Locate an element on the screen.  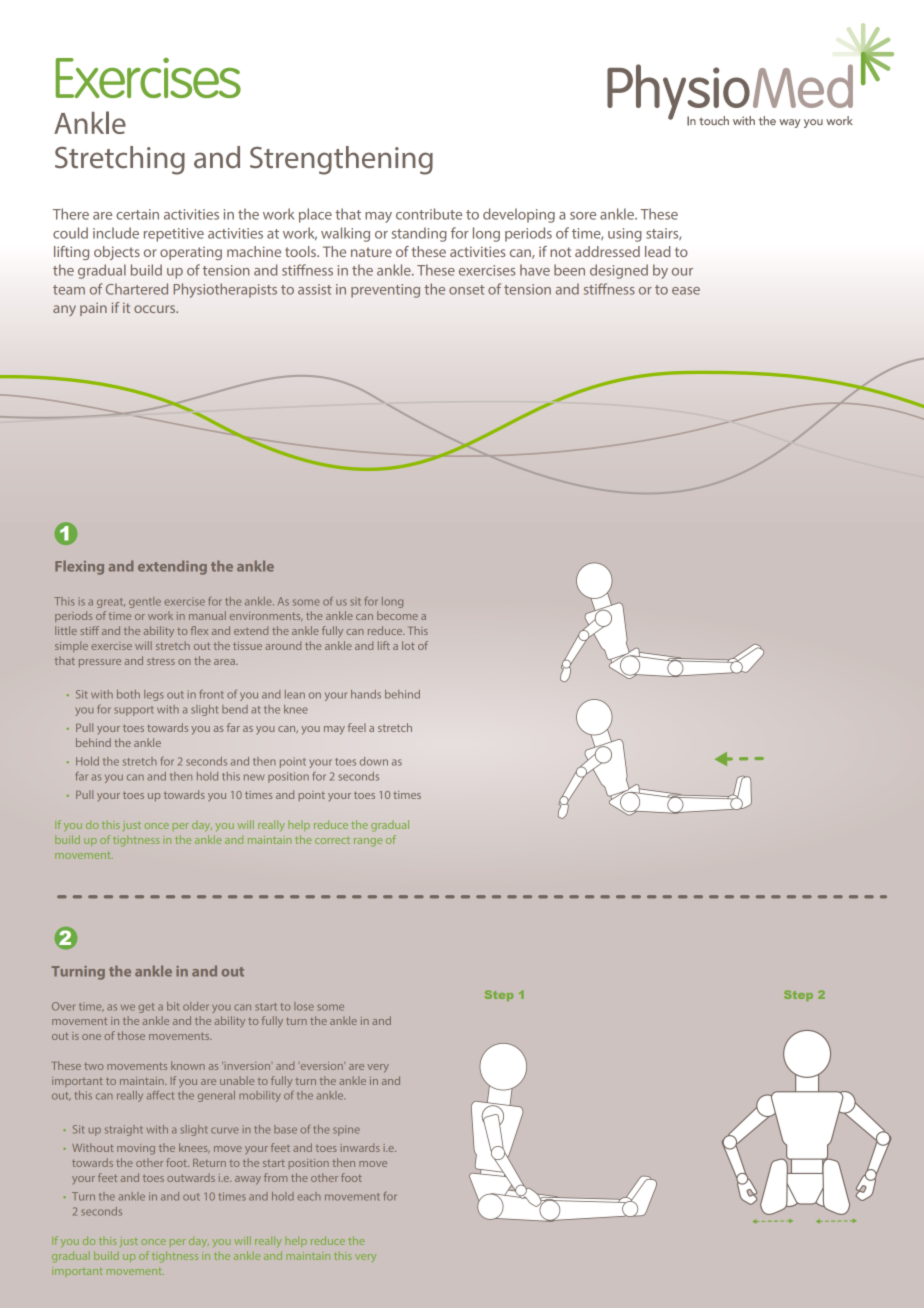
lot is located at coordinates (408, 645).
